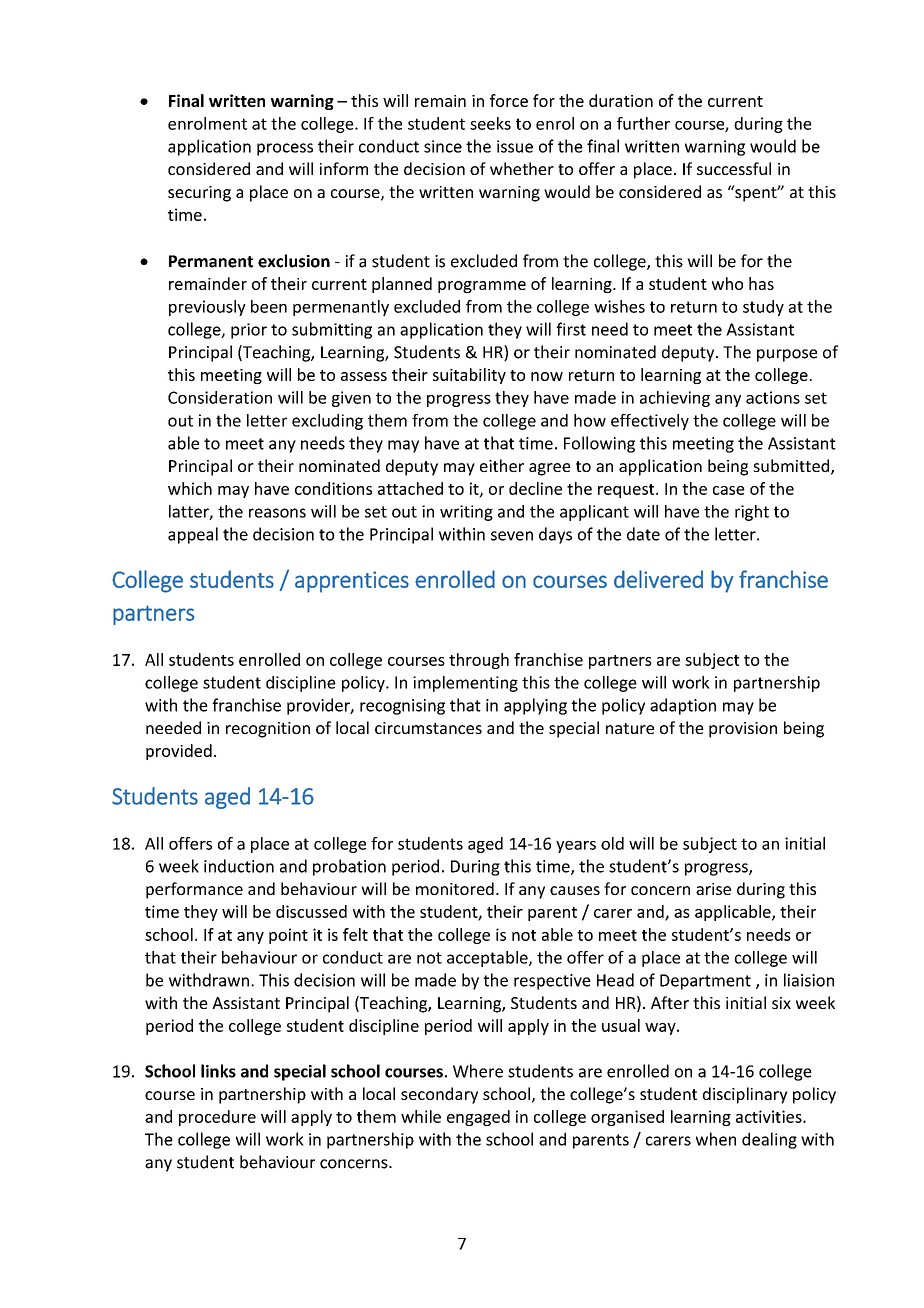 This image has width=924, height=1308. I want to click on delivered, so click(658, 579).
